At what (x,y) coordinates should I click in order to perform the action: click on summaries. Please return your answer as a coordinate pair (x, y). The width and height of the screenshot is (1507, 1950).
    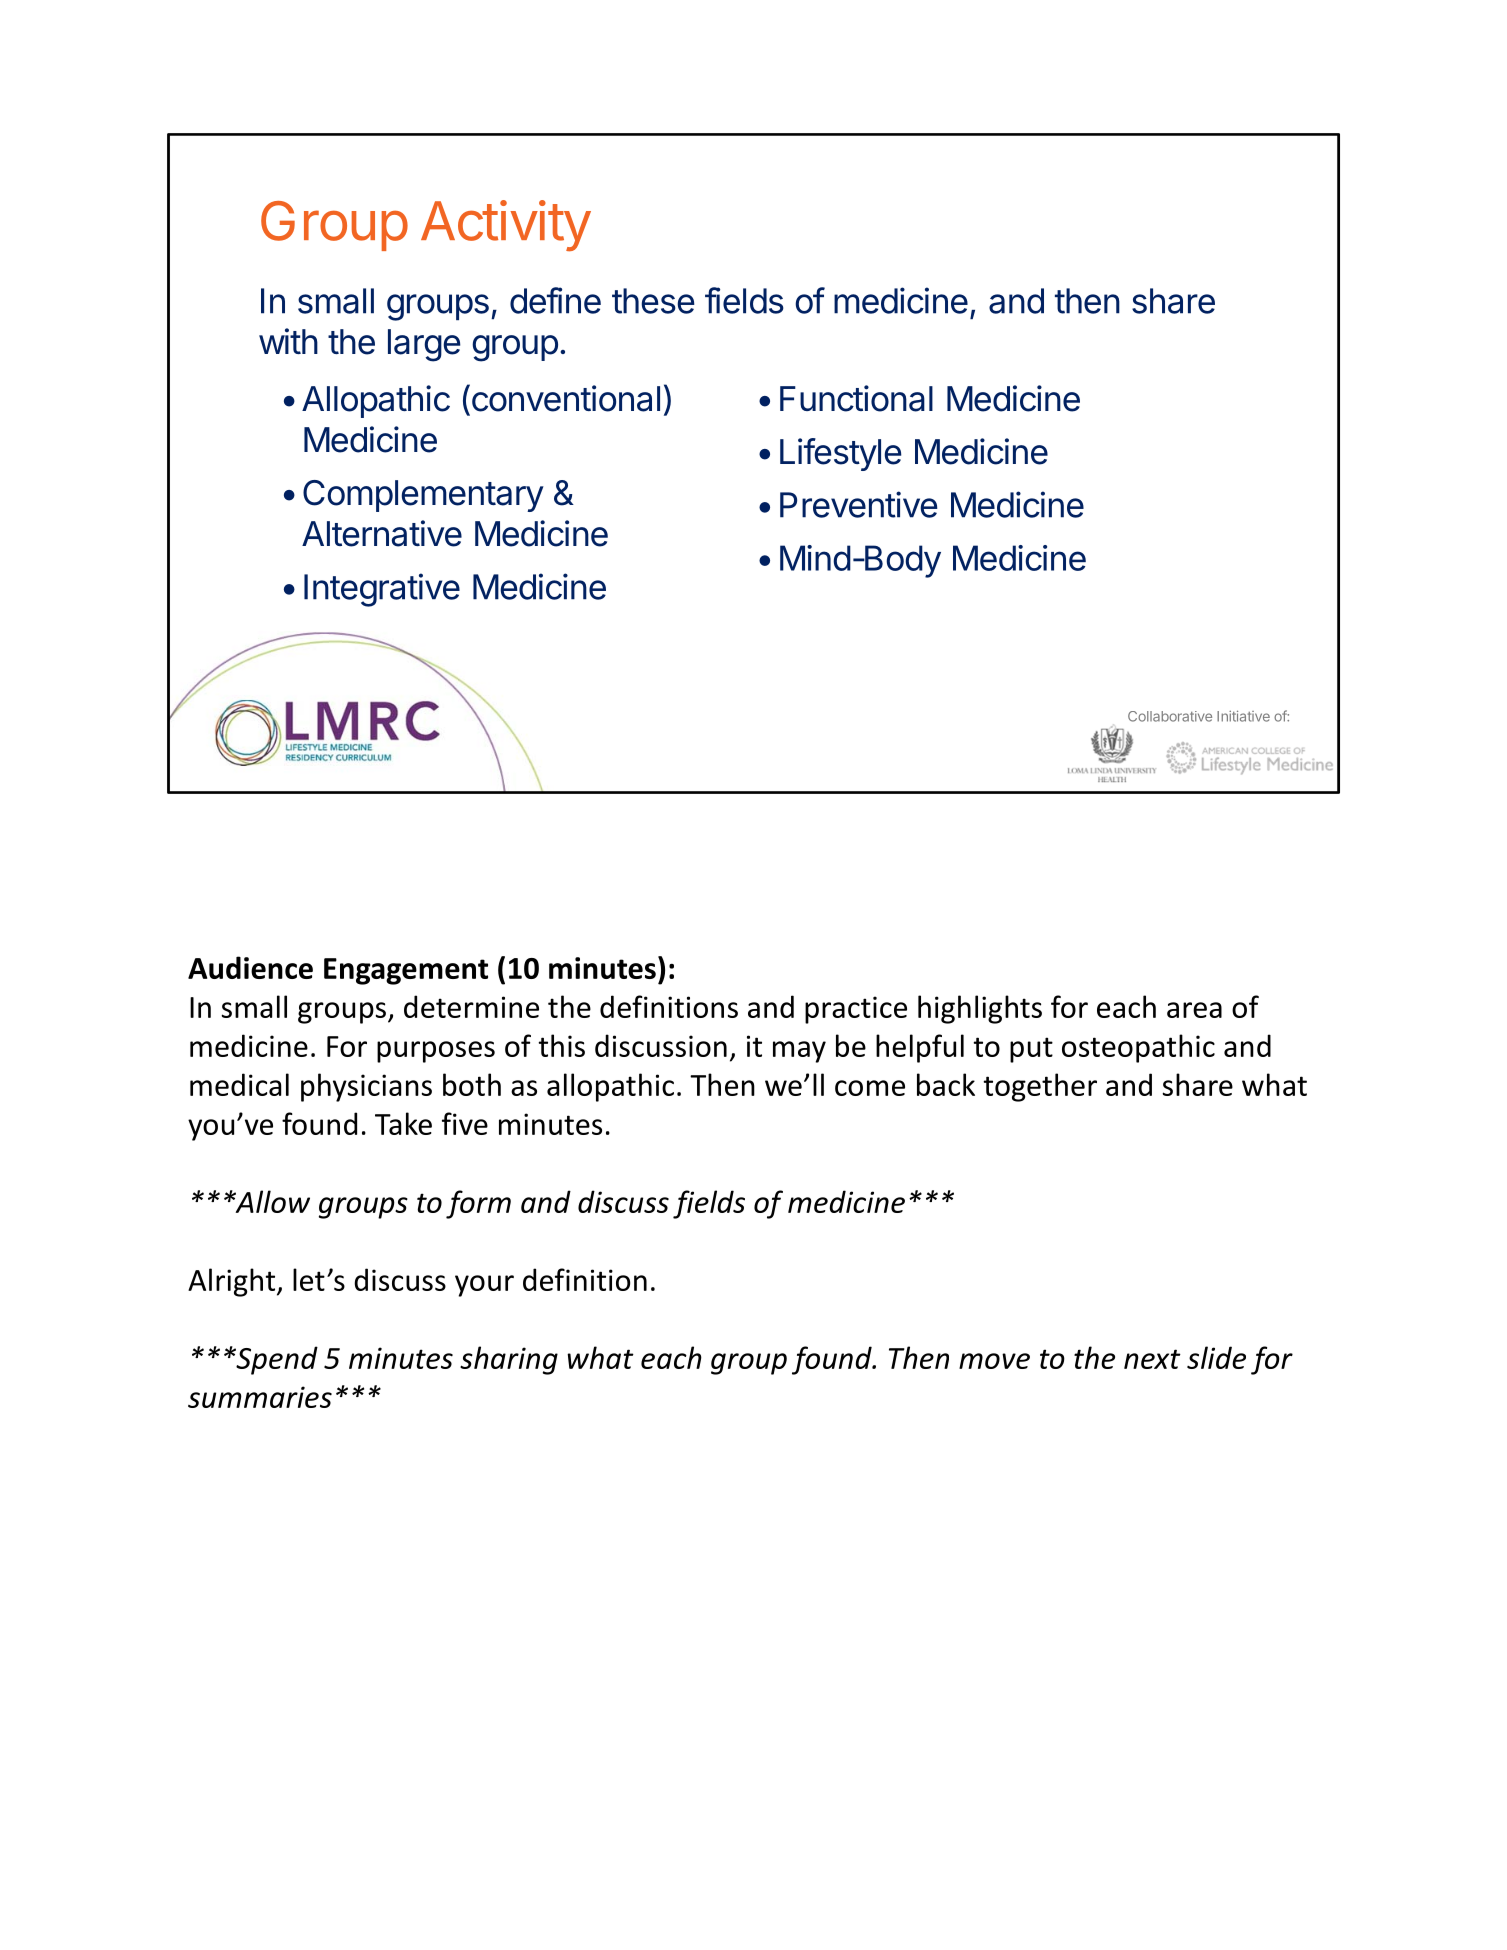
    Looking at the image, I should click on (260, 1397).
